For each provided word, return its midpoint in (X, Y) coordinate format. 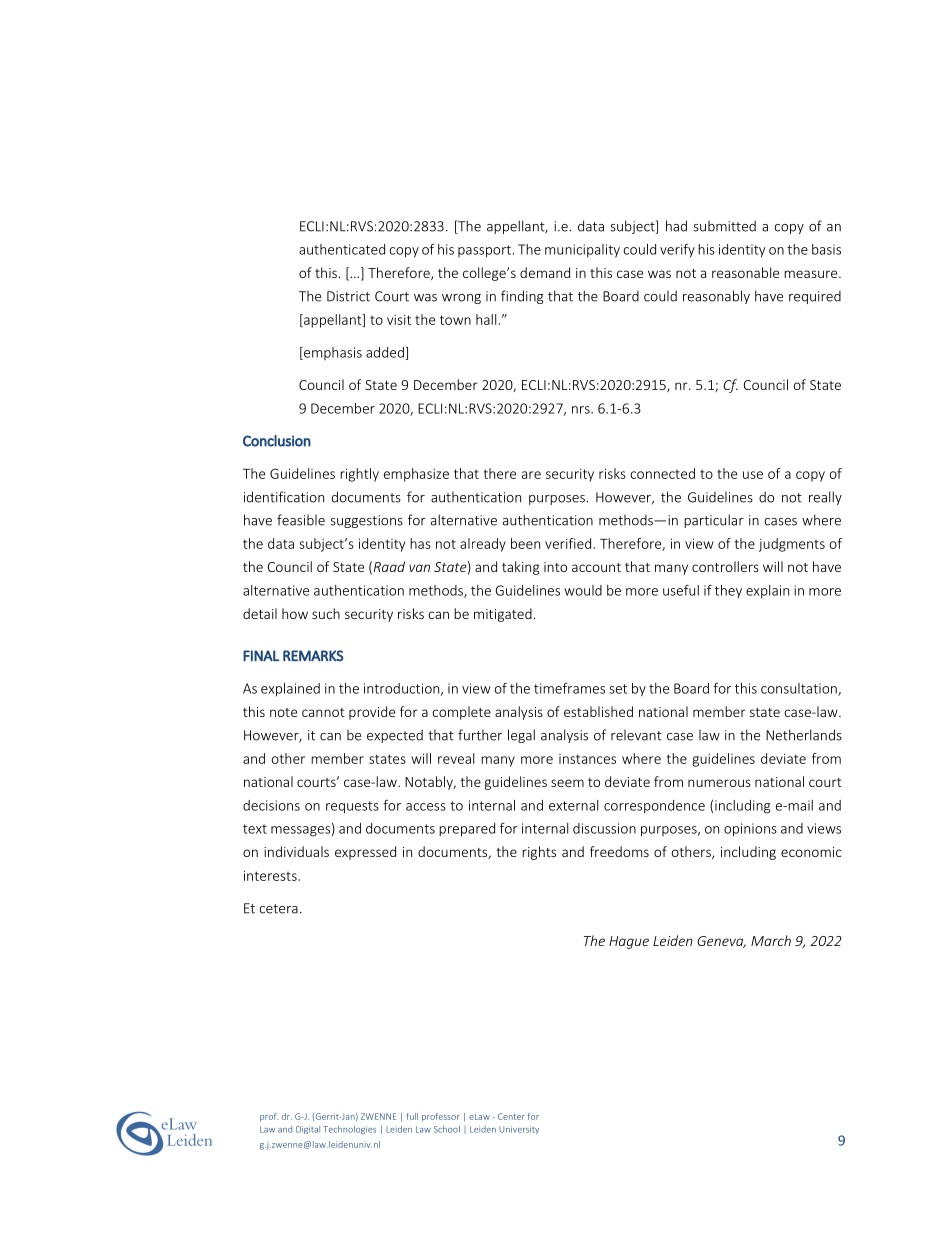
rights (539, 853)
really (825, 498)
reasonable (745, 272)
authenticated (342, 249)
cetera (278, 909)
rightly (359, 475)
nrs (582, 410)
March (771, 940)
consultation (800, 689)
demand (545, 272)
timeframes (569, 688)
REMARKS (313, 656)
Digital (308, 1130)
